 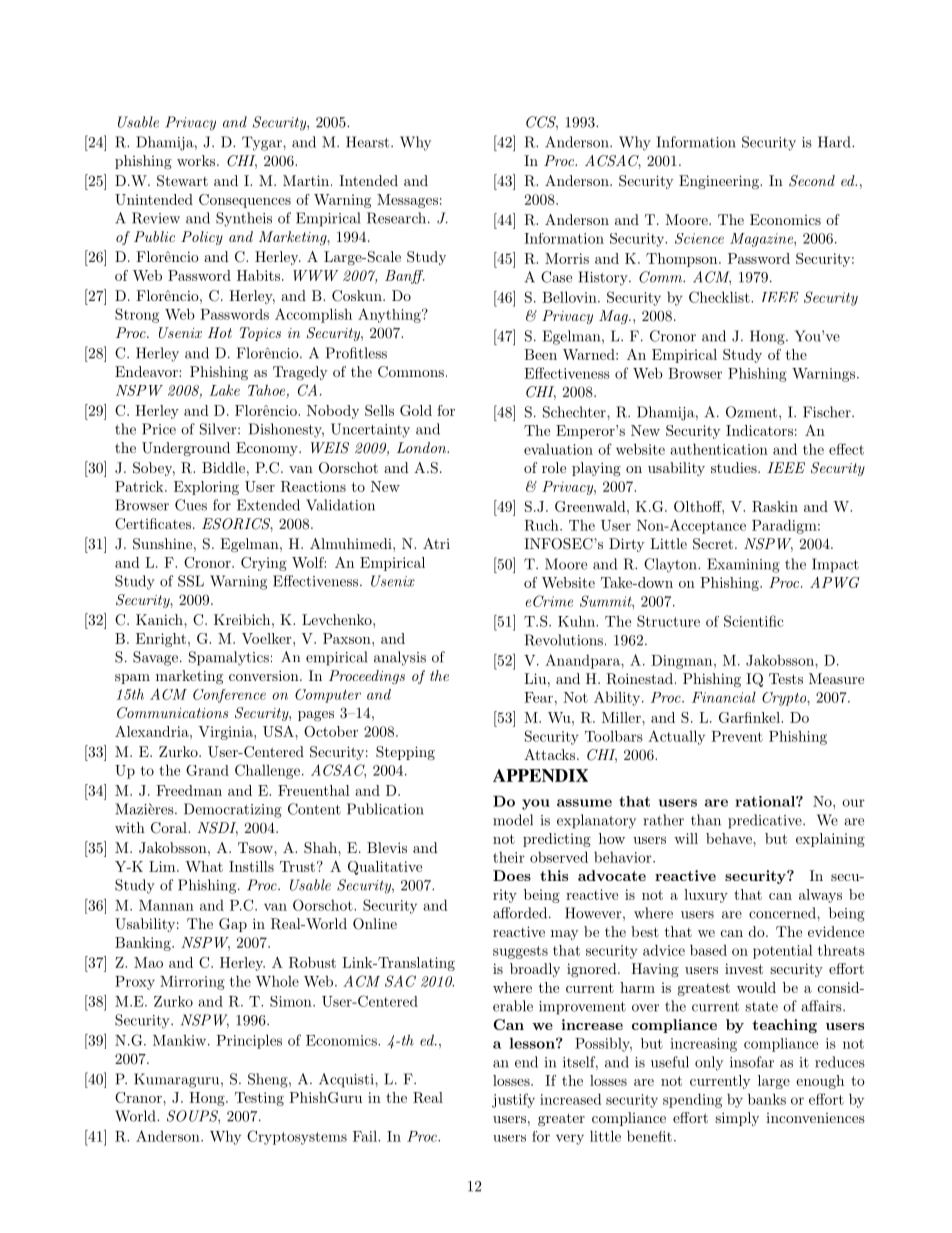 I want to click on Garfinkel, so click(x=750, y=717).
